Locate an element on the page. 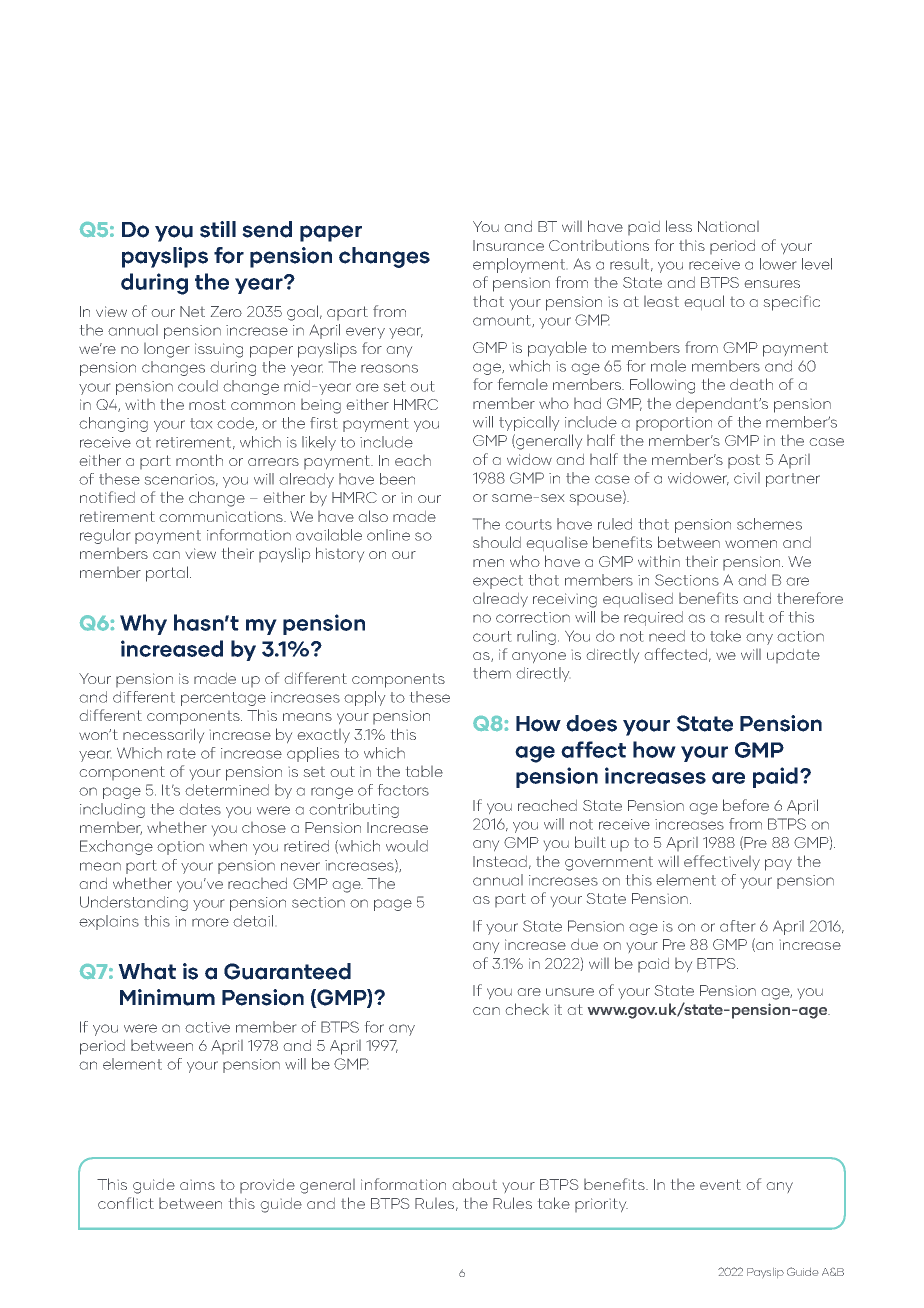 The image size is (924, 1308). expect is located at coordinates (498, 582).
